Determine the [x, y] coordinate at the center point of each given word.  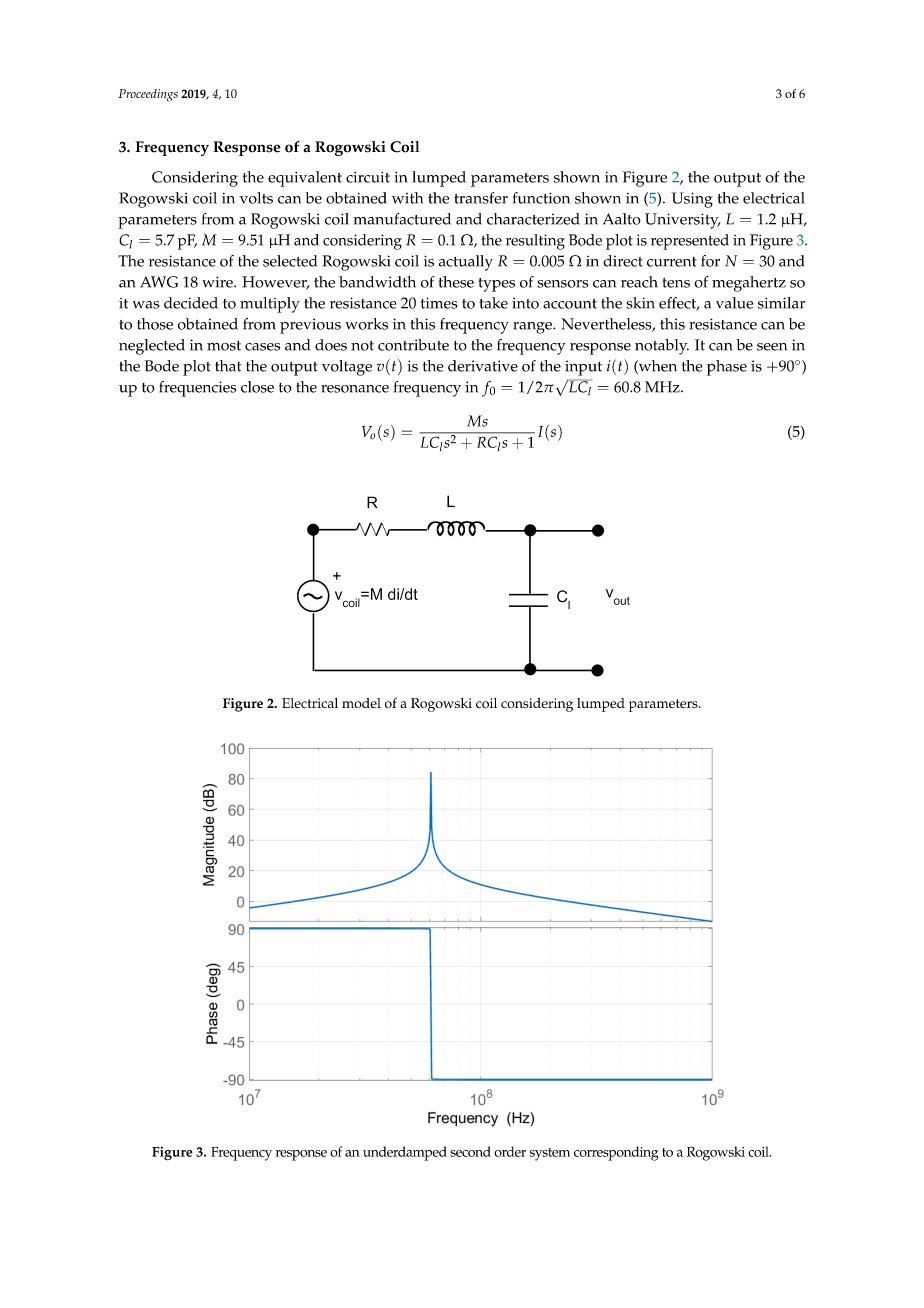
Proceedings [148, 95]
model [361, 703]
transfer [481, 198]
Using [692, 200]
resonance [355, 389]
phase [727, 368]
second [470, 1151]
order [510, 1151]
